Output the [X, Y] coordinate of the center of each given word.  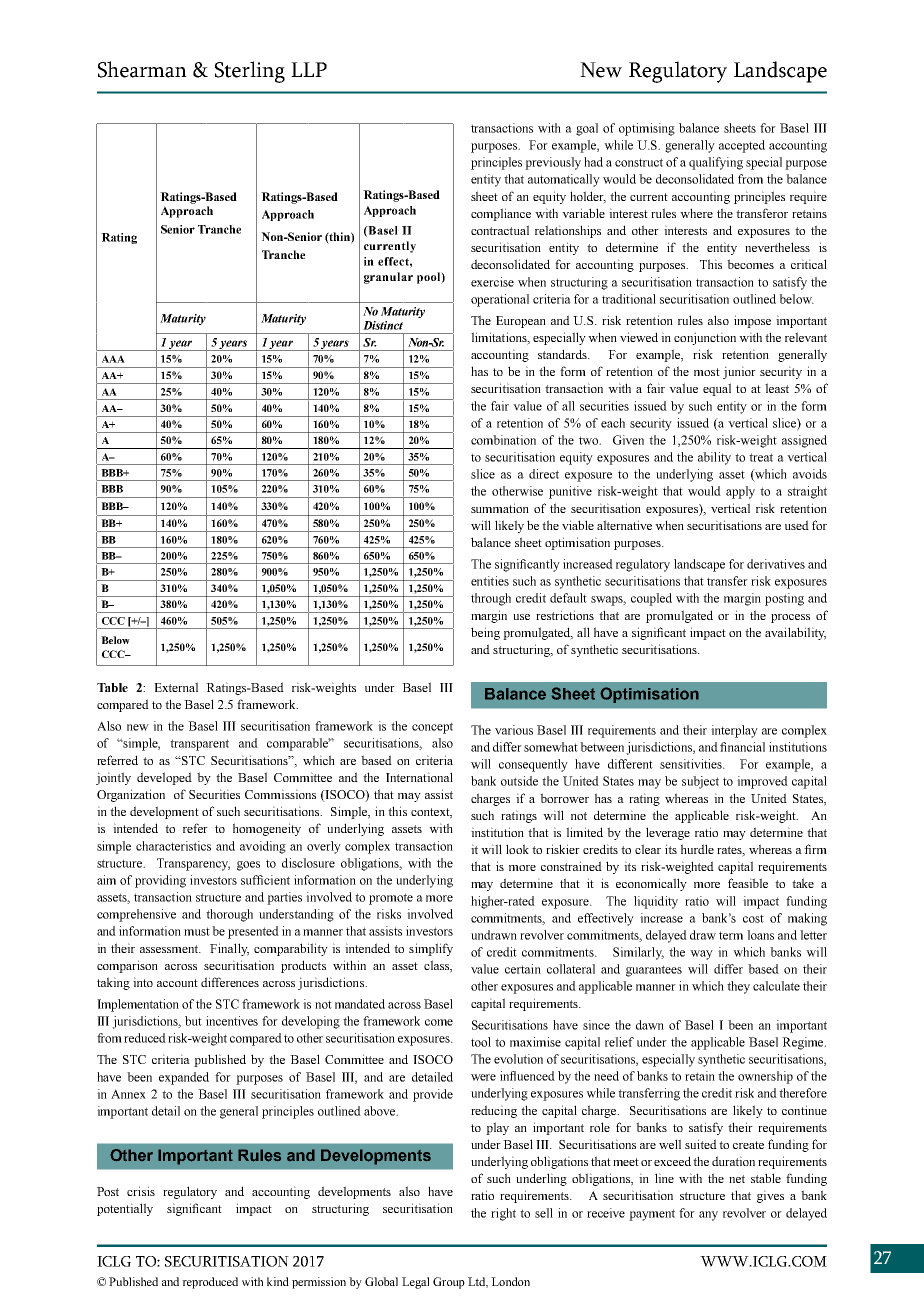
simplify [431, 949]
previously [553, 163]
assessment [170, 949]
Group [449, 1283]
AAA [113, 359]
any [708, 1216]
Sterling [250, 72]
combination [503, 440]
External [176, 687]
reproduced [210, 1283]
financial [742, 747]
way [701, 955]
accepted [742, 146]
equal [717, 389]
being [485, 633]
